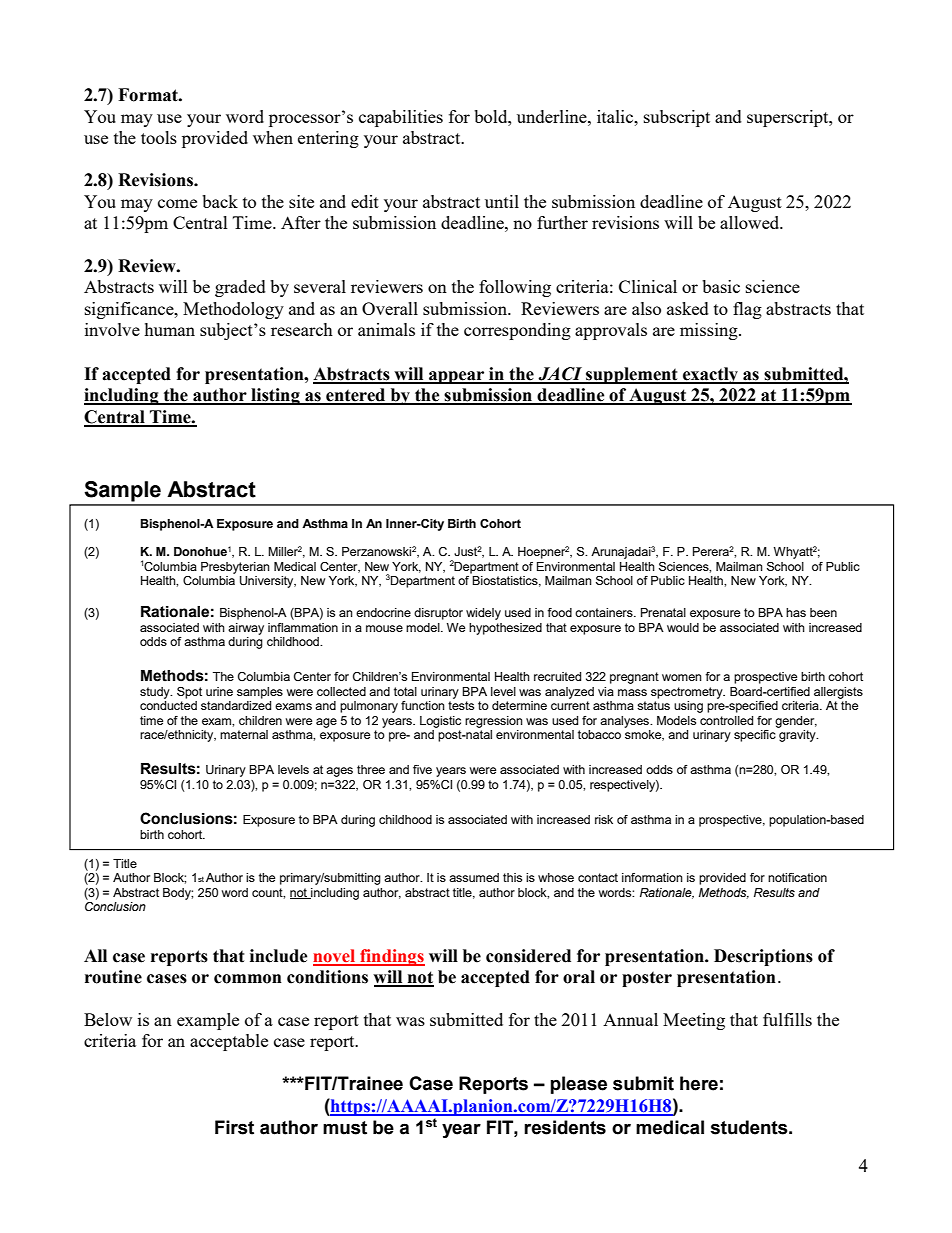 The image size is (952, 1233). Describe the element at coordinates (461, 705) in the page. I see `tests` at that location.
